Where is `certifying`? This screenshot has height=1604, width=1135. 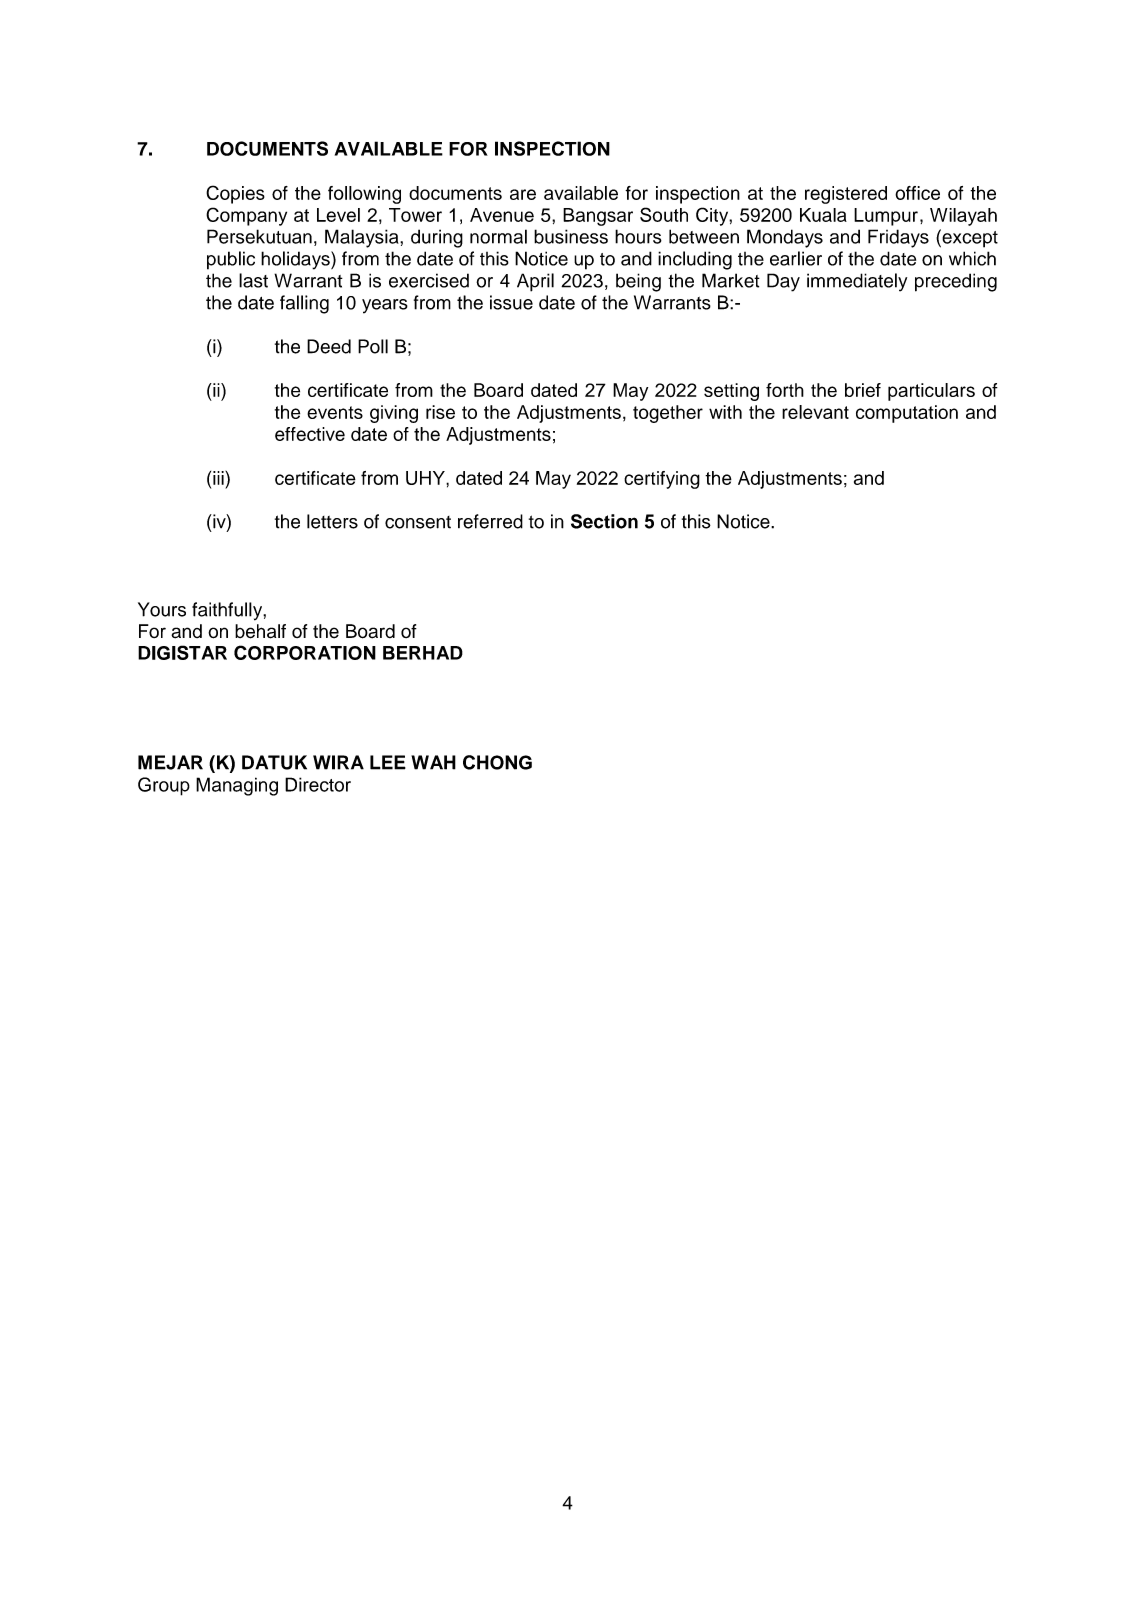 certifying is located at coordinates (662, 480).
